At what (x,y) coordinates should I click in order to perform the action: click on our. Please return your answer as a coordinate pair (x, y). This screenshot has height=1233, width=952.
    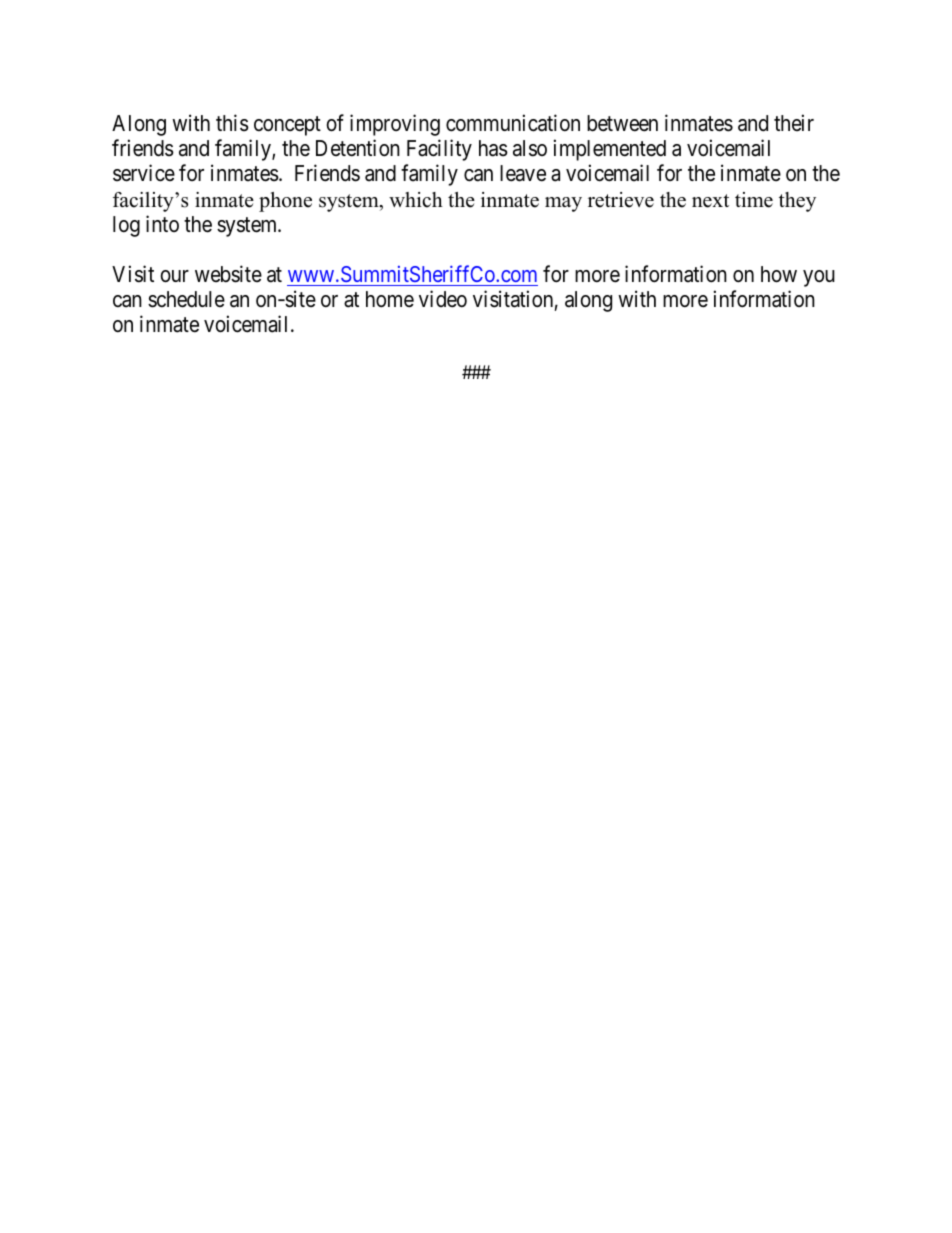
    Looking at the image, I should click on (174, 276).
